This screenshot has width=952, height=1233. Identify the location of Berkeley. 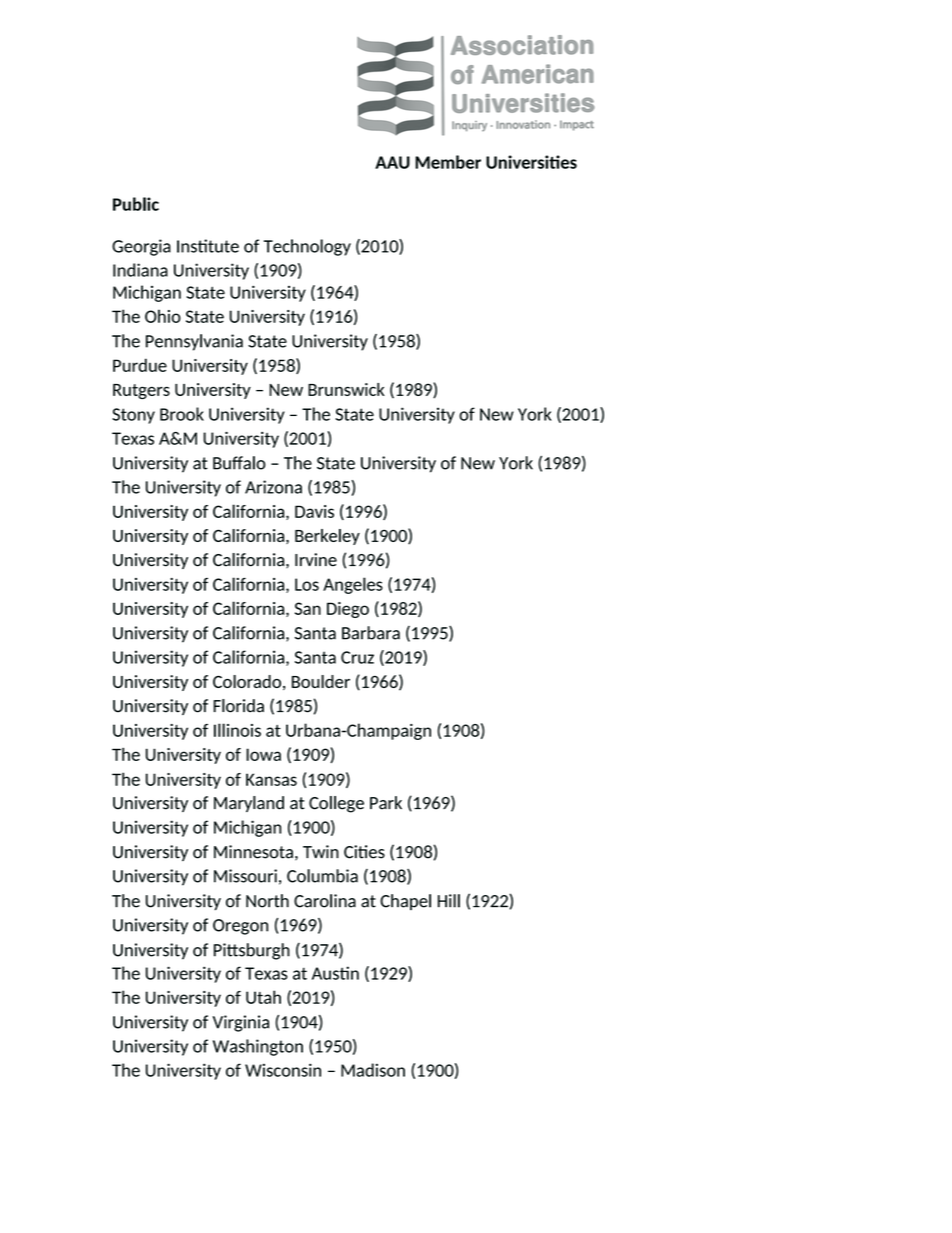
(327, 537).
